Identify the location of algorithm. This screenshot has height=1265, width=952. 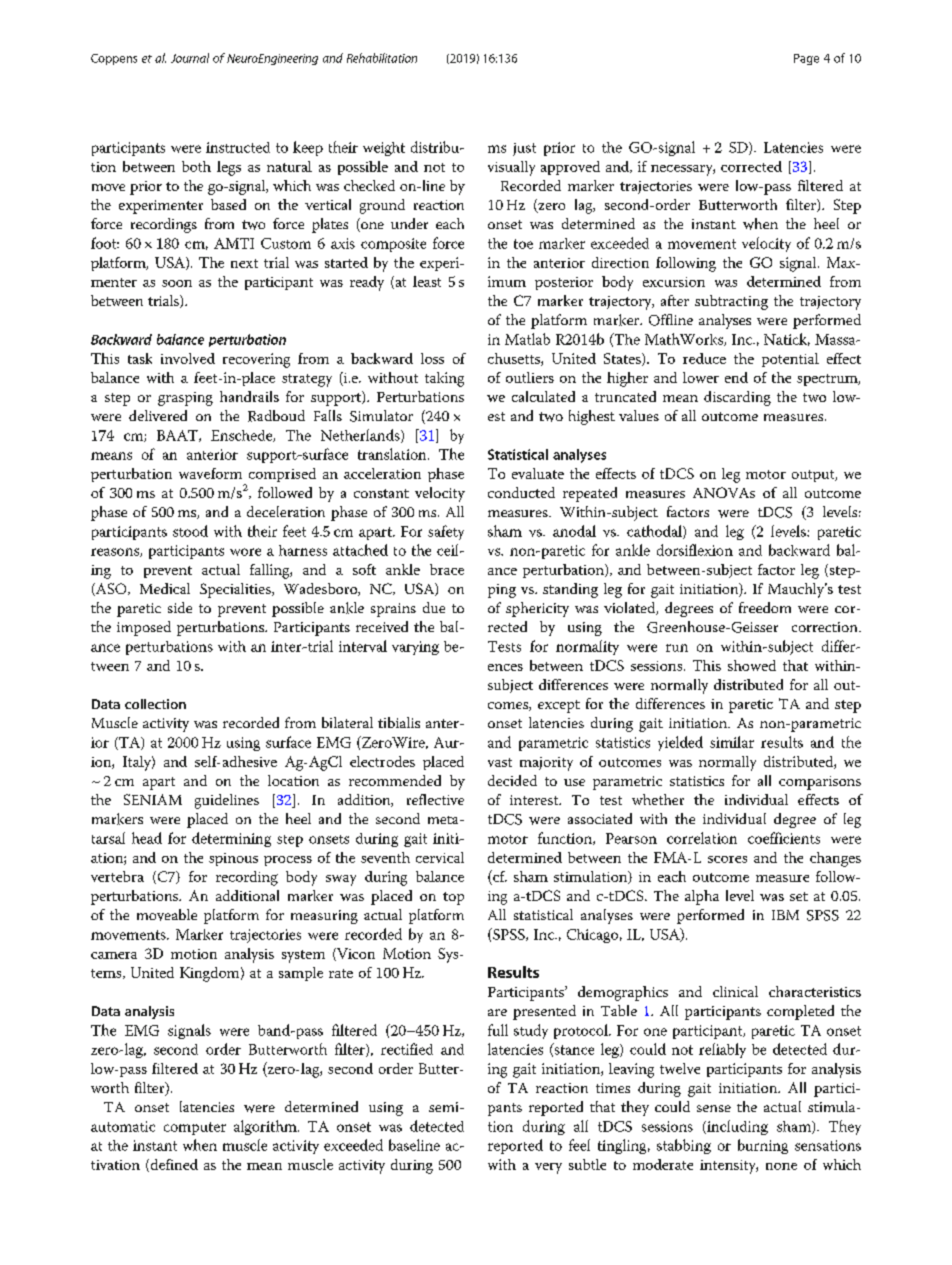
(266, 1127).
